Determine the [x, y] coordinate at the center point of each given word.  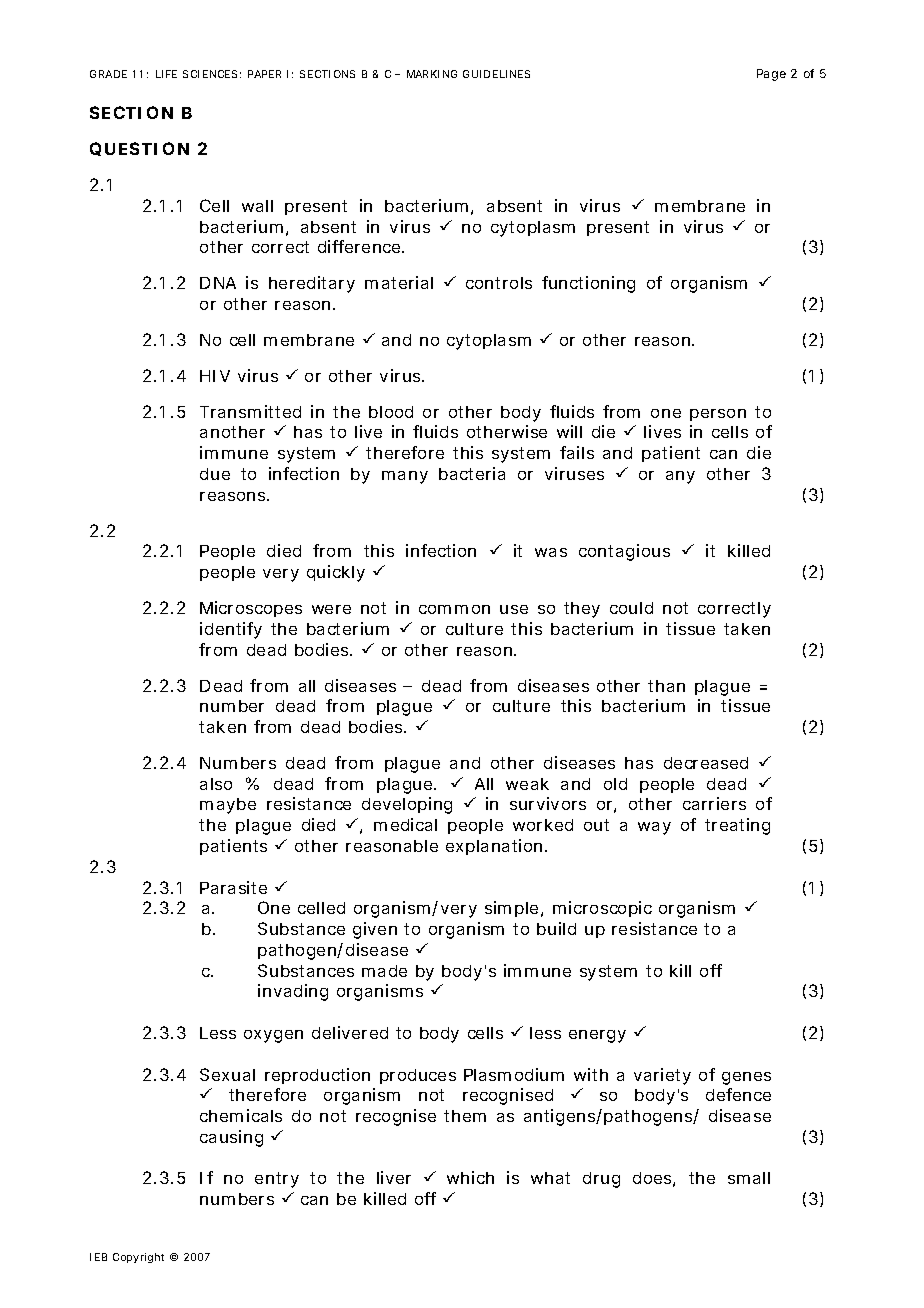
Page [771, 75]
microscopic [602, 909]
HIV [215, 376]
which [470, 1177]
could [631, 608]
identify [231, 630]
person [718, 415]
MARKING [432, 74]
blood [391, 412]
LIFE [166, 74]
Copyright [138, 1258]
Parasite [233, 887]
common [454, 609]
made [384, 971]
